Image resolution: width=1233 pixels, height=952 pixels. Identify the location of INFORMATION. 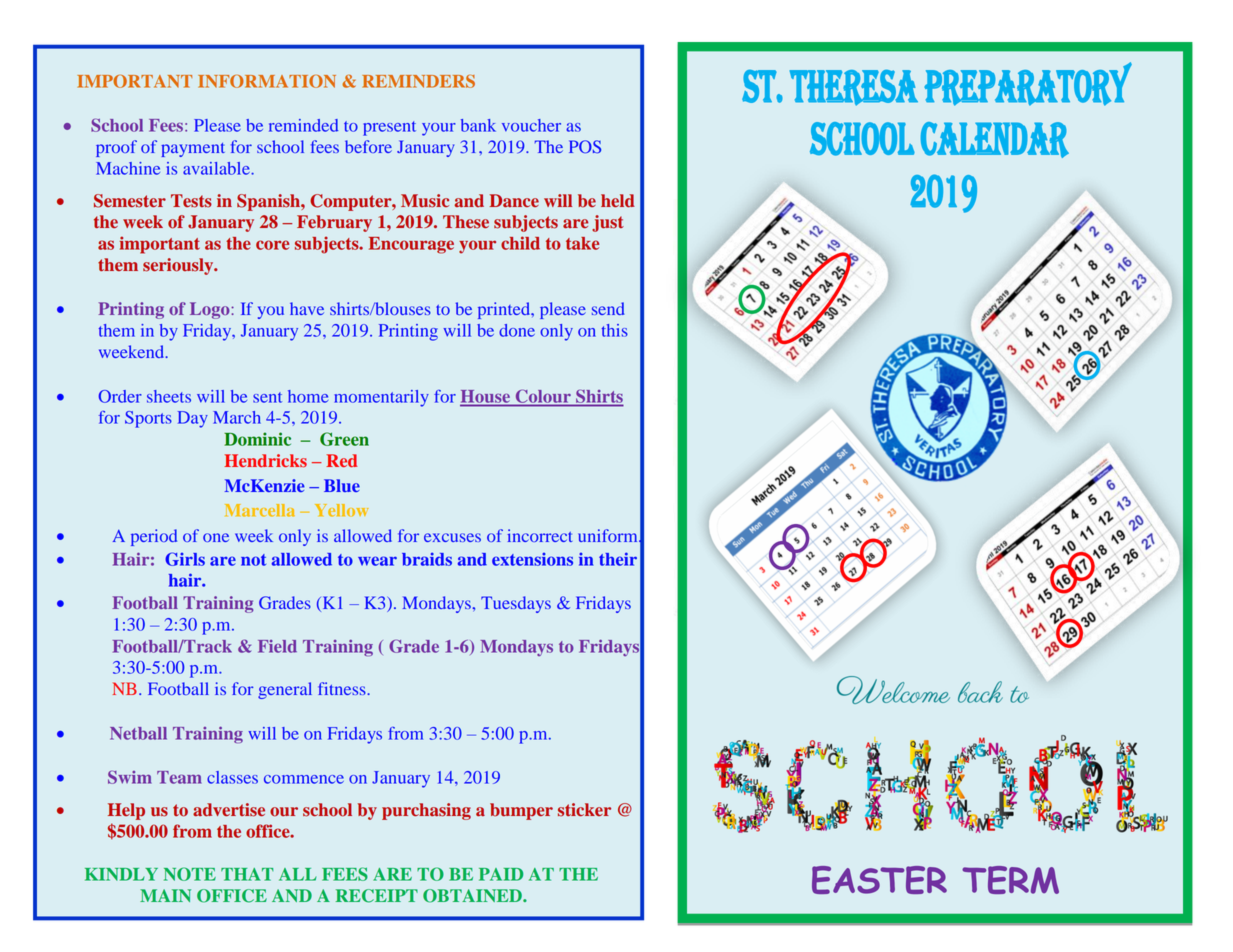
(267, 81).
